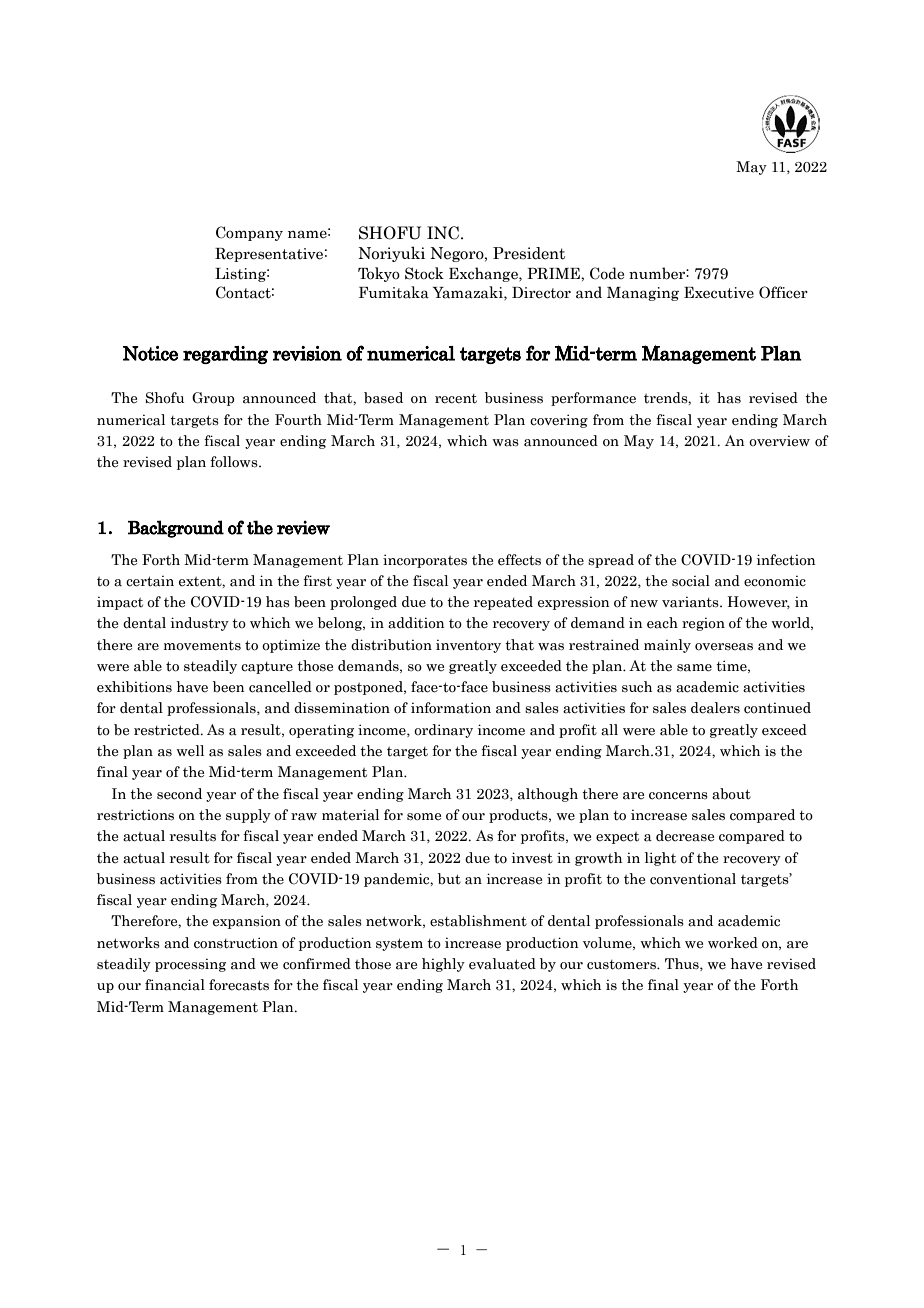 This screenshot has width=924, height=1308. Describe the element at coordinates (200, 624) in the screenshot. I see `industry` at that location.
